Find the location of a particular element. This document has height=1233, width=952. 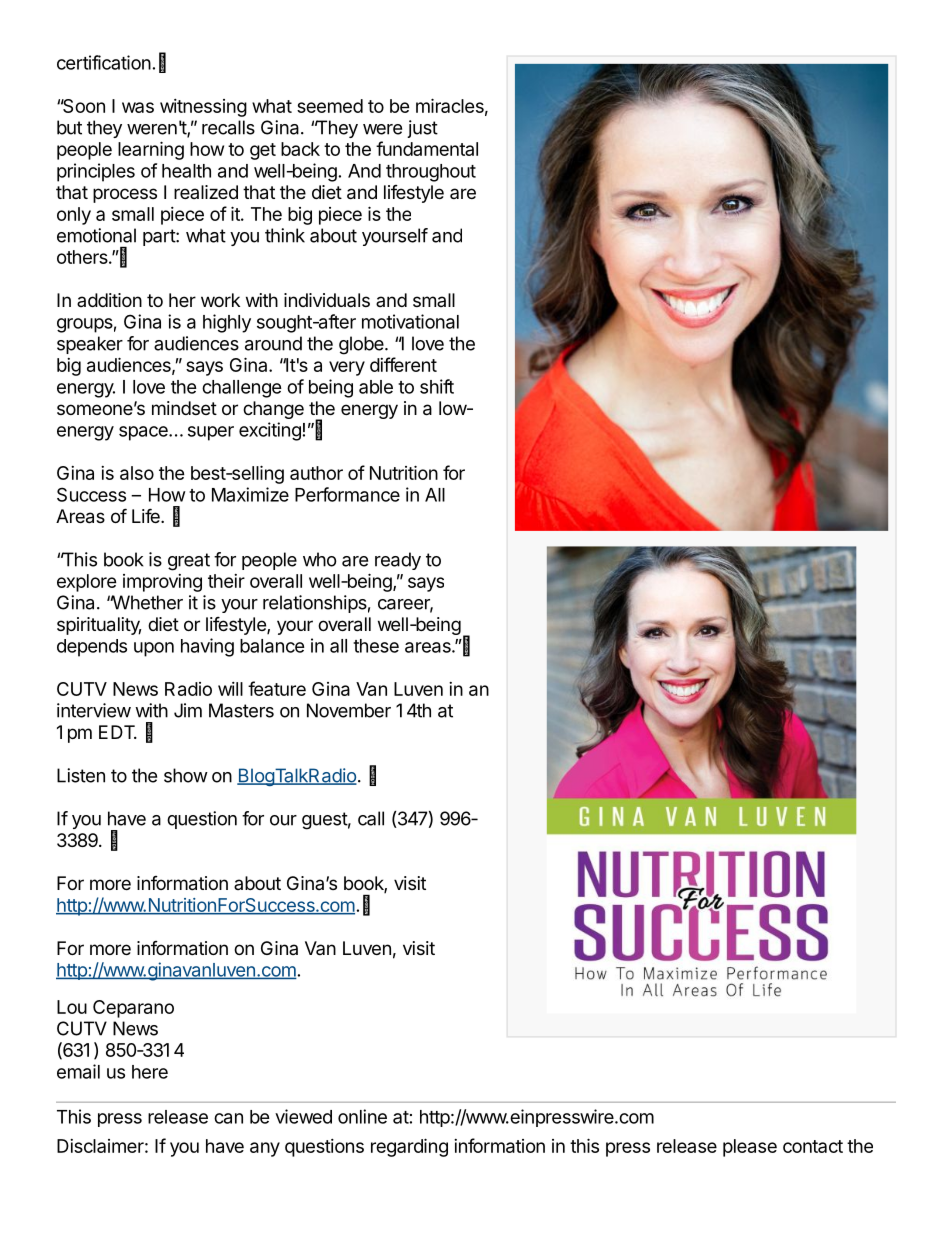

just is located at coordinates (422, 129).
